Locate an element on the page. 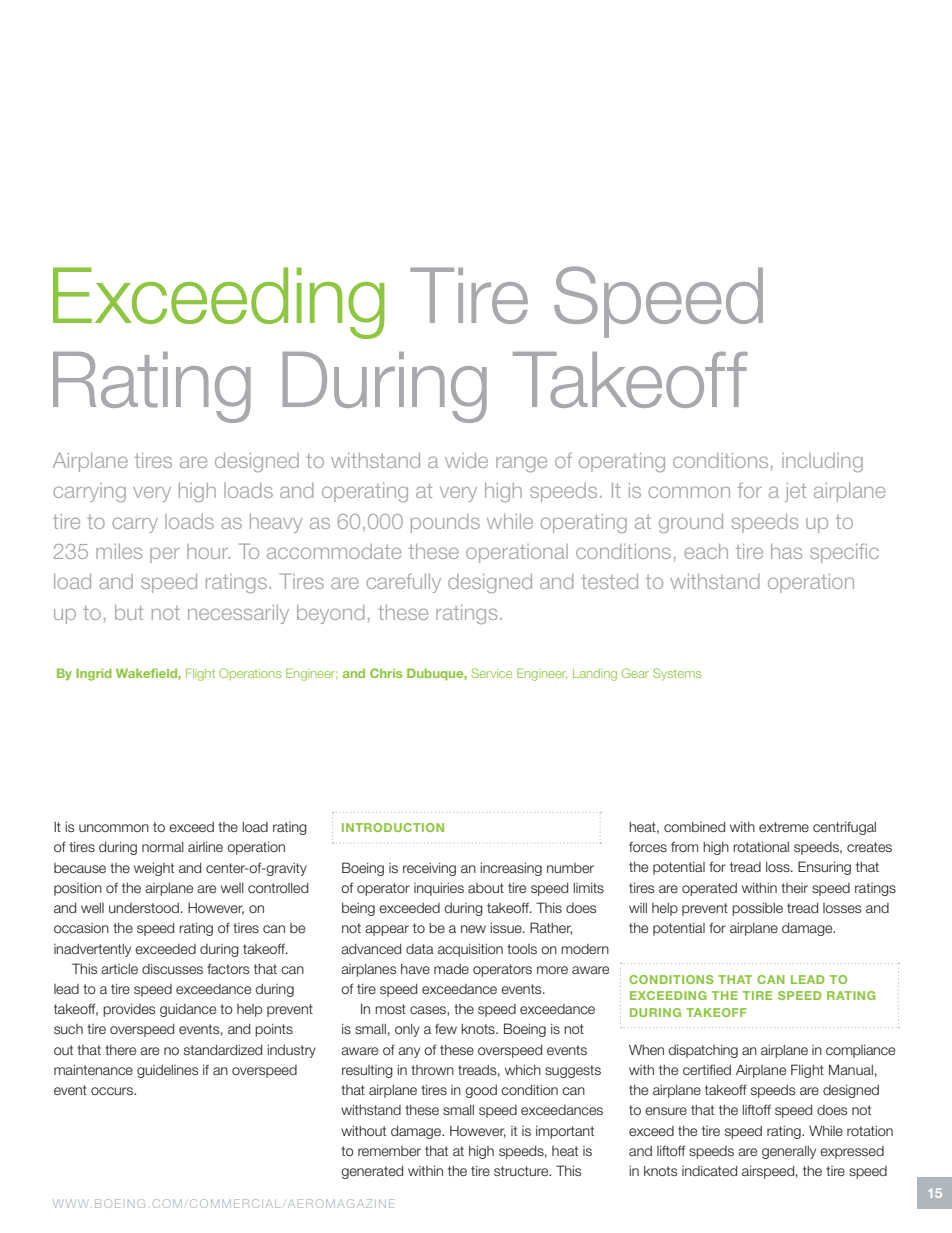 Image resolution: width=952 pixels, height=1233 pixels. jet is located at coordinates (795, 492).
